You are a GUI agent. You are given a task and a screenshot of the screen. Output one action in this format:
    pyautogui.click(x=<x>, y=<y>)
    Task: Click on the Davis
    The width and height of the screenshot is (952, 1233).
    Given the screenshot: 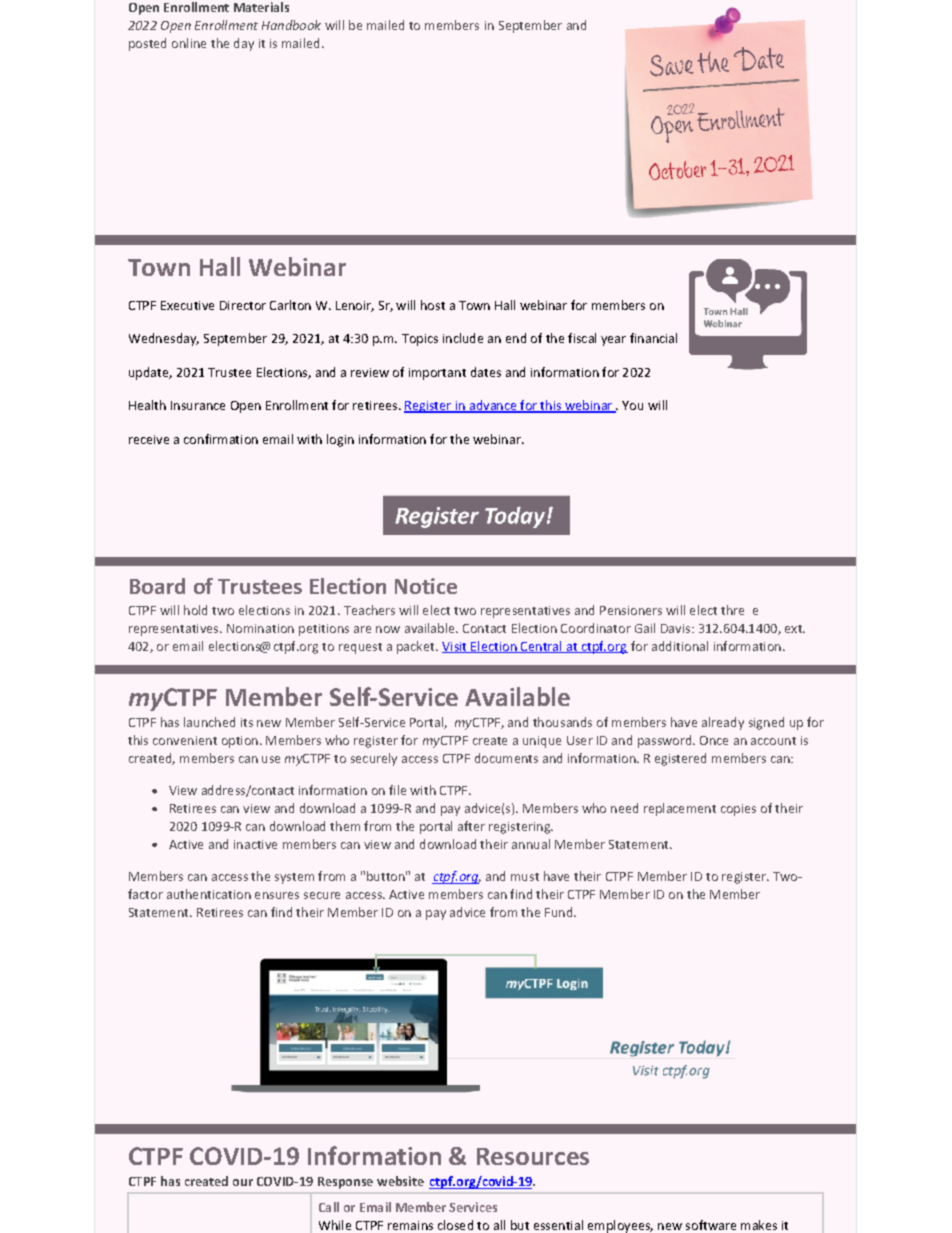 What is the action you would take?
    pyautogui.click(x=677, y=628)
